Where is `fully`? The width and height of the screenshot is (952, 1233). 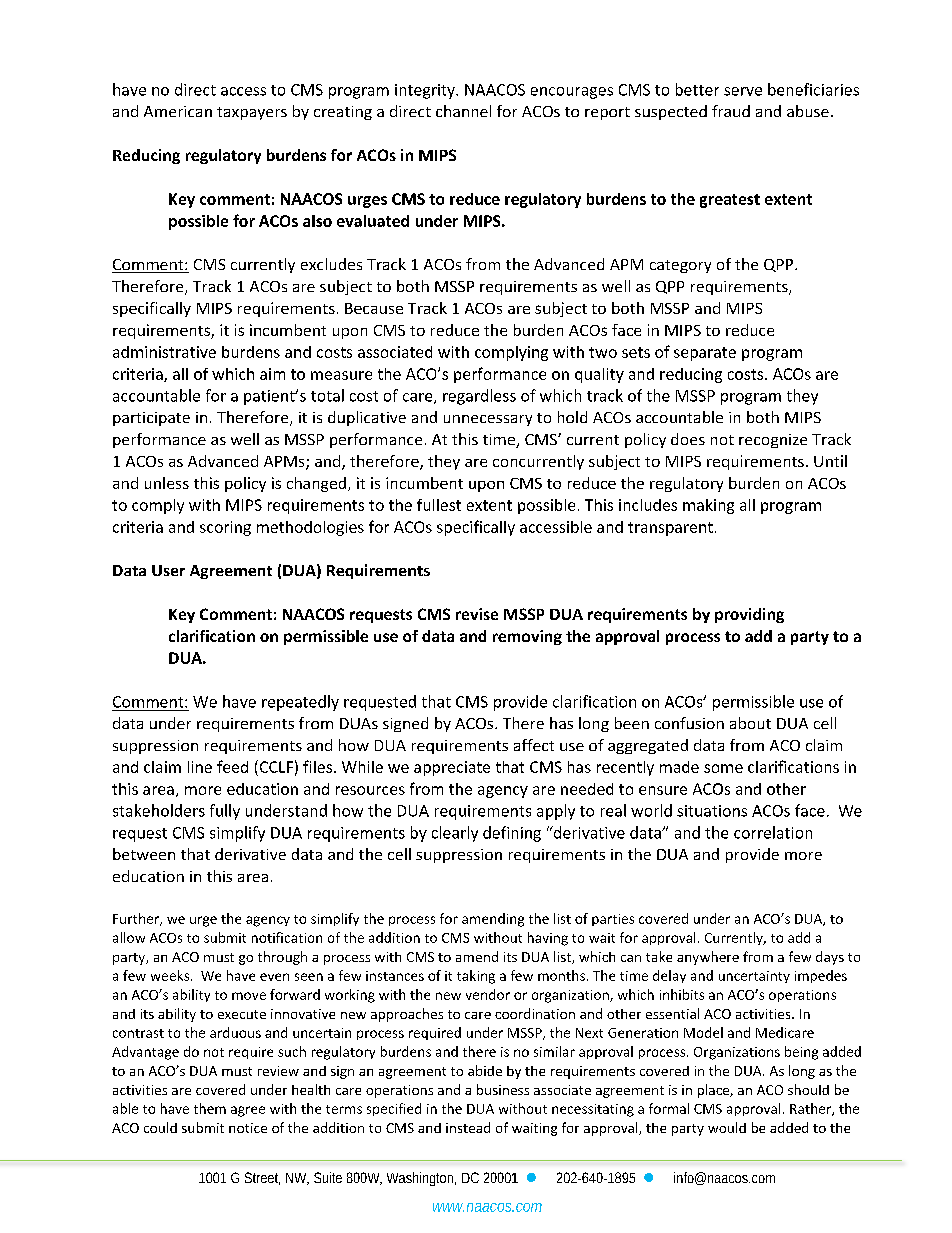 fully is located at coordinates (225, 812).
